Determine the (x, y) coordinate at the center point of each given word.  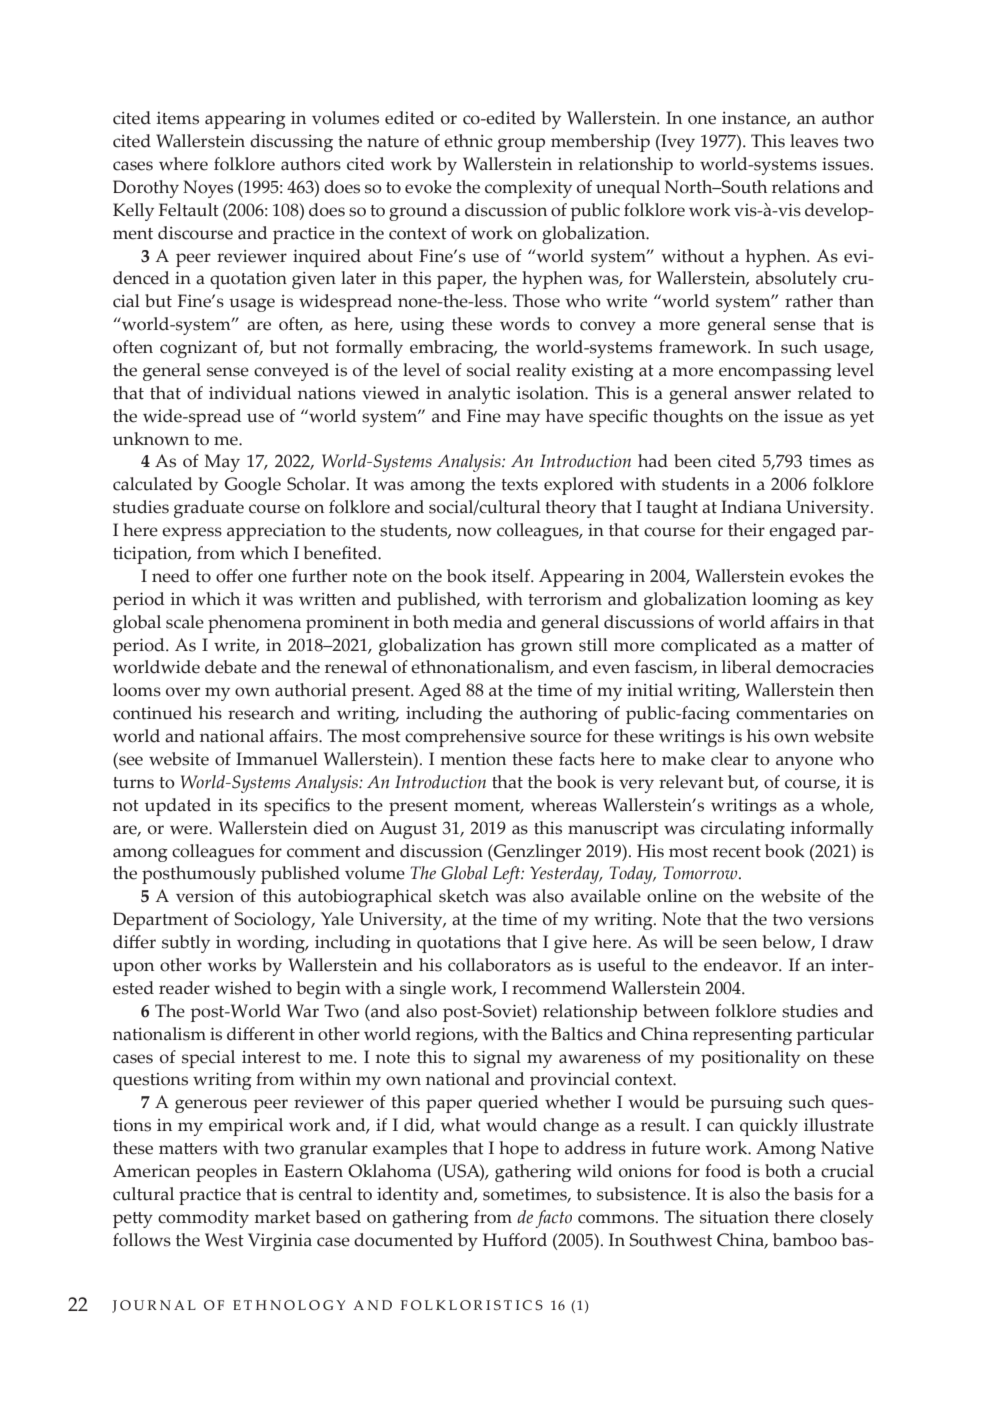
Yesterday (566, 875)
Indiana (751, 507)
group (521, 145)
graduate (209, 509)
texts (519, 485)
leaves (814, 141)
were (190, 830)
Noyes (208, 189)
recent (737, 852)
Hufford (515, 1240)
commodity (203, 1219)
